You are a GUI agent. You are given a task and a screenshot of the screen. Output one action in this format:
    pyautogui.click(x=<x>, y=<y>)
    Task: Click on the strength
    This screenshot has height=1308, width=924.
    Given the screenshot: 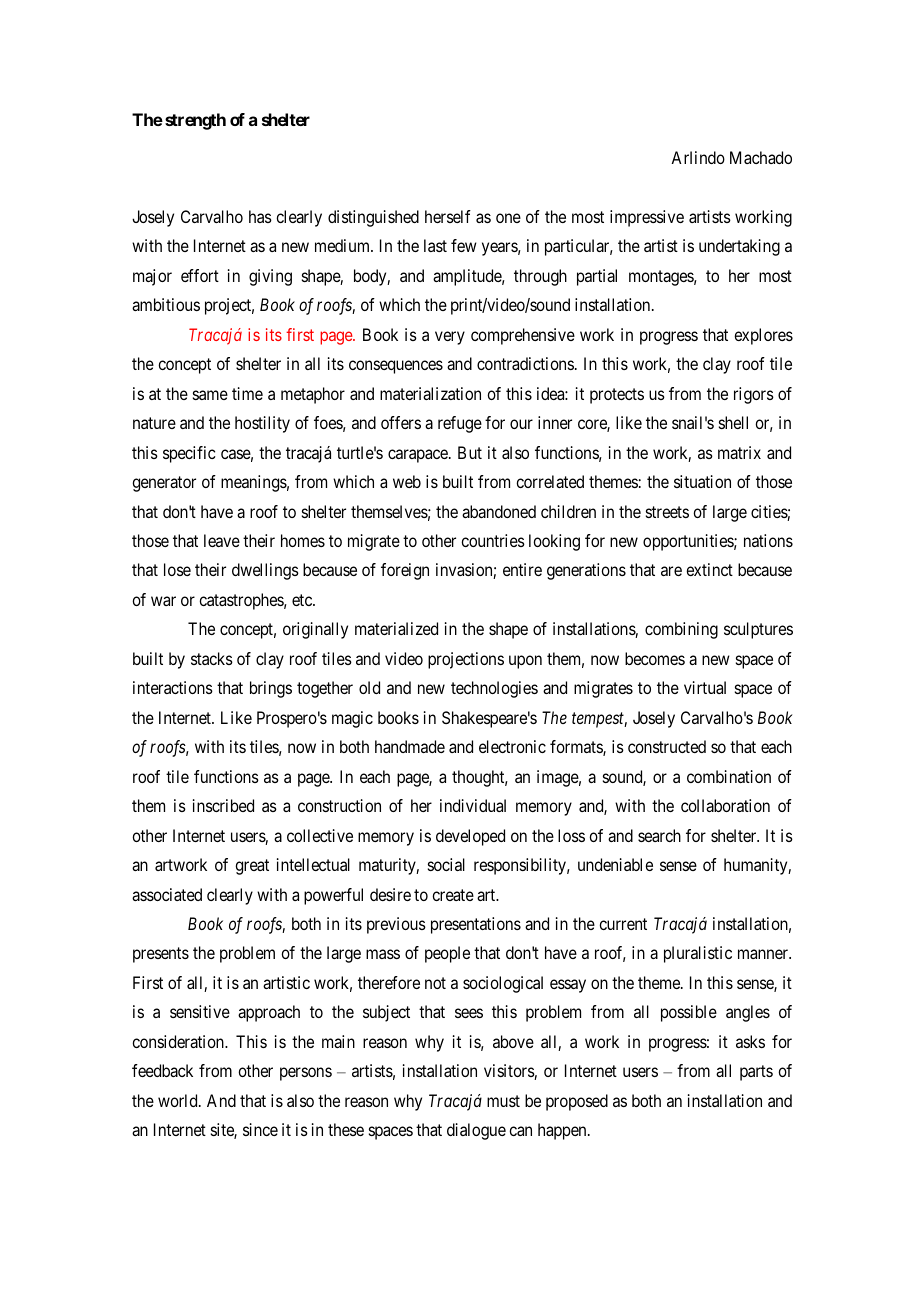 What is the action you would take?
    pyautogui.click(x=195, y=121)
